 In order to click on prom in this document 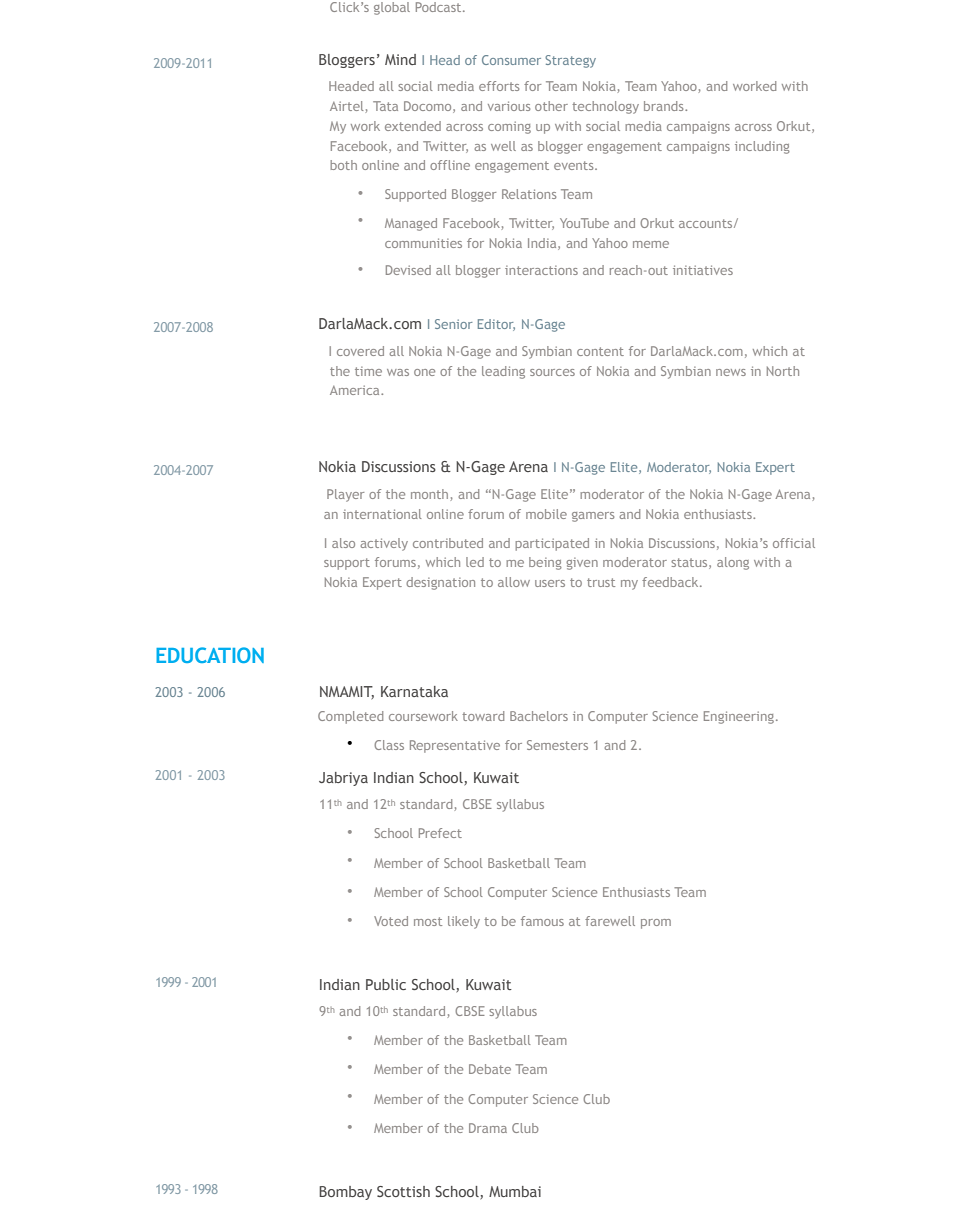, I will do `click(656, 924)`.
